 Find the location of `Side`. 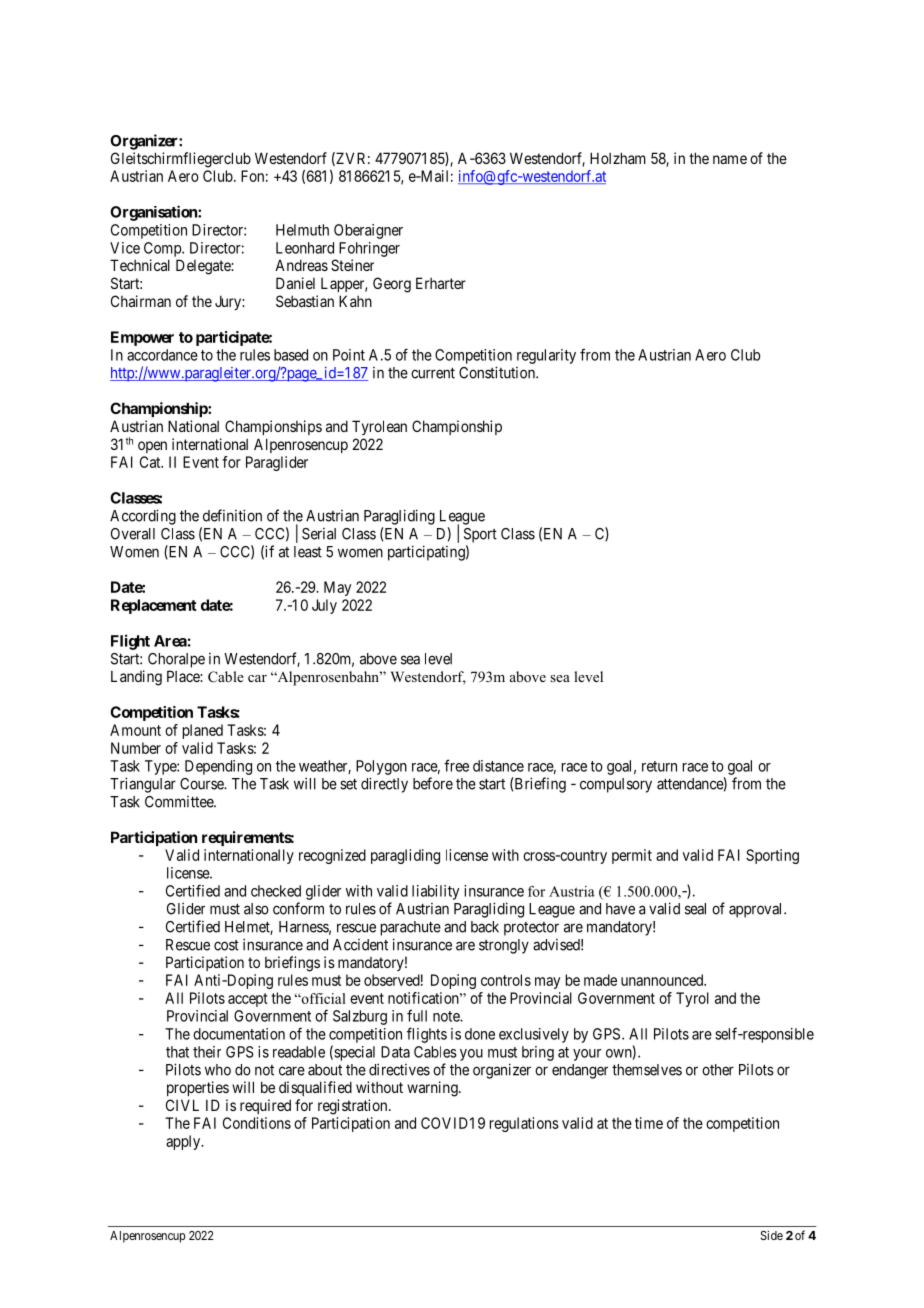

Side is located at coordinates (772, 1235).
